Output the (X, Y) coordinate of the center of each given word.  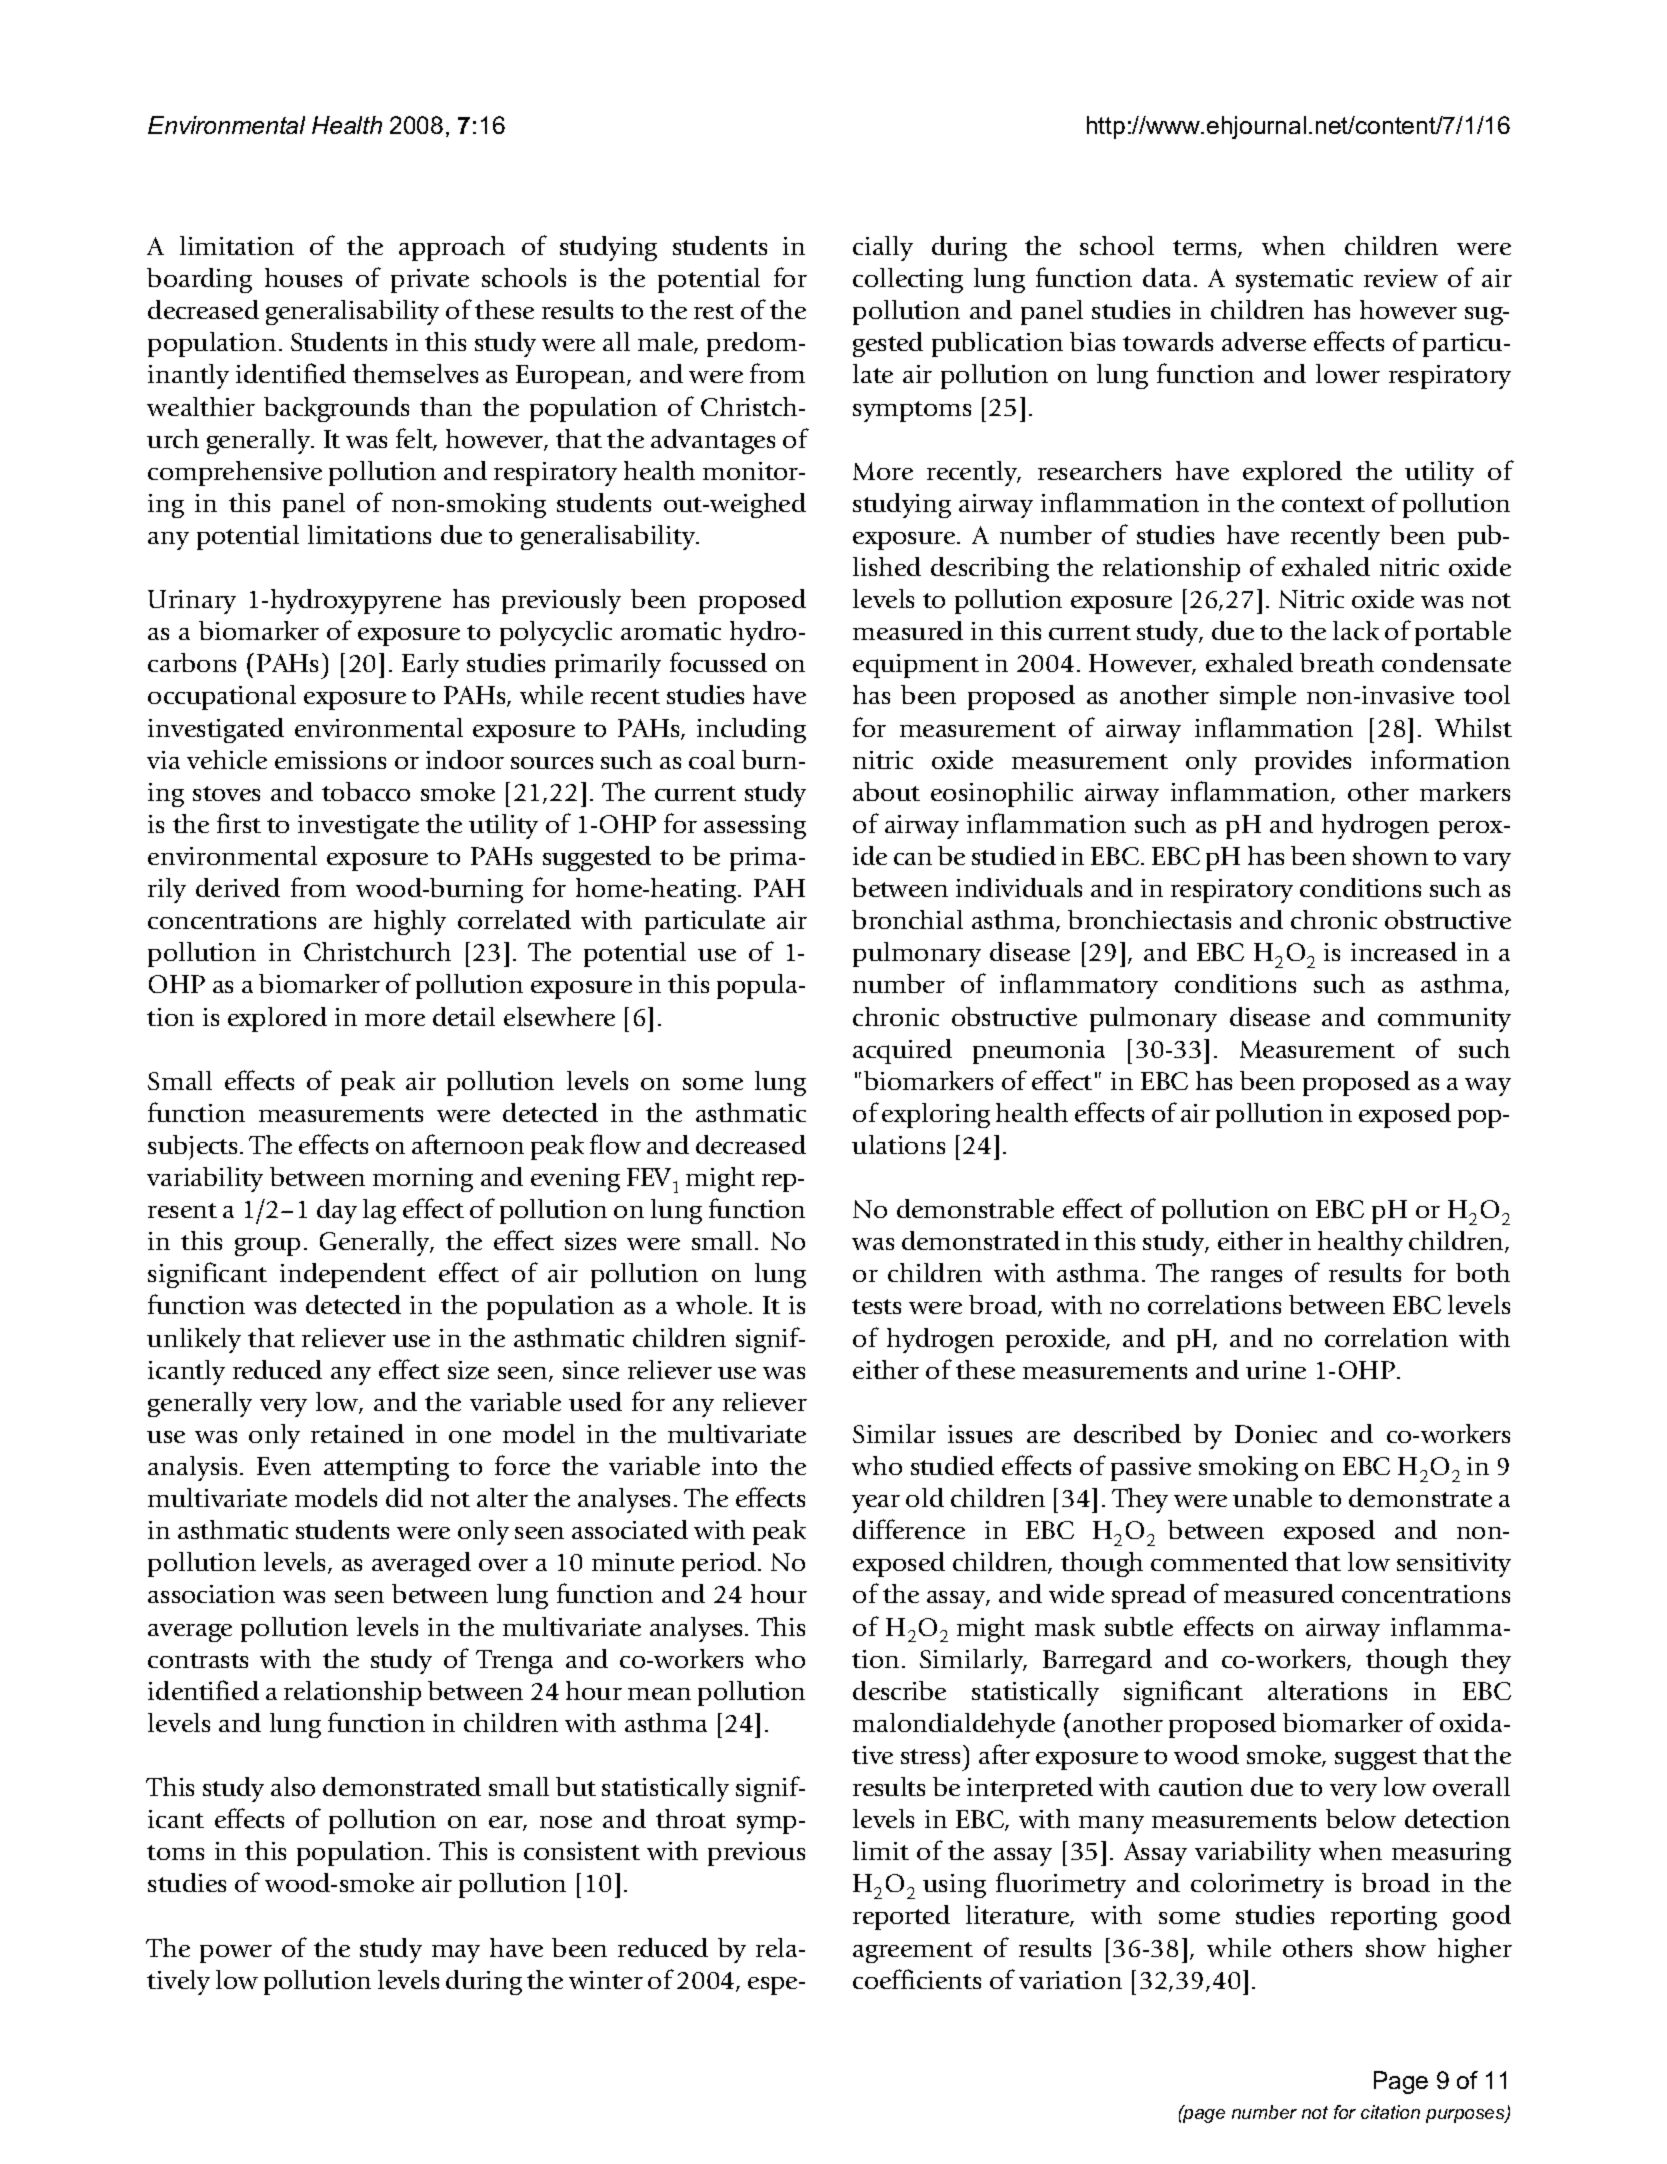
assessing (755, 827)
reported (901, 1917)
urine (1276, 1370)
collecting (908, 280)
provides (1303, 762)
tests (876, 1306)
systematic (1294, 281)
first (239, 823)
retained (357, 1433)
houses (303, 277)
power (236, 1954)
